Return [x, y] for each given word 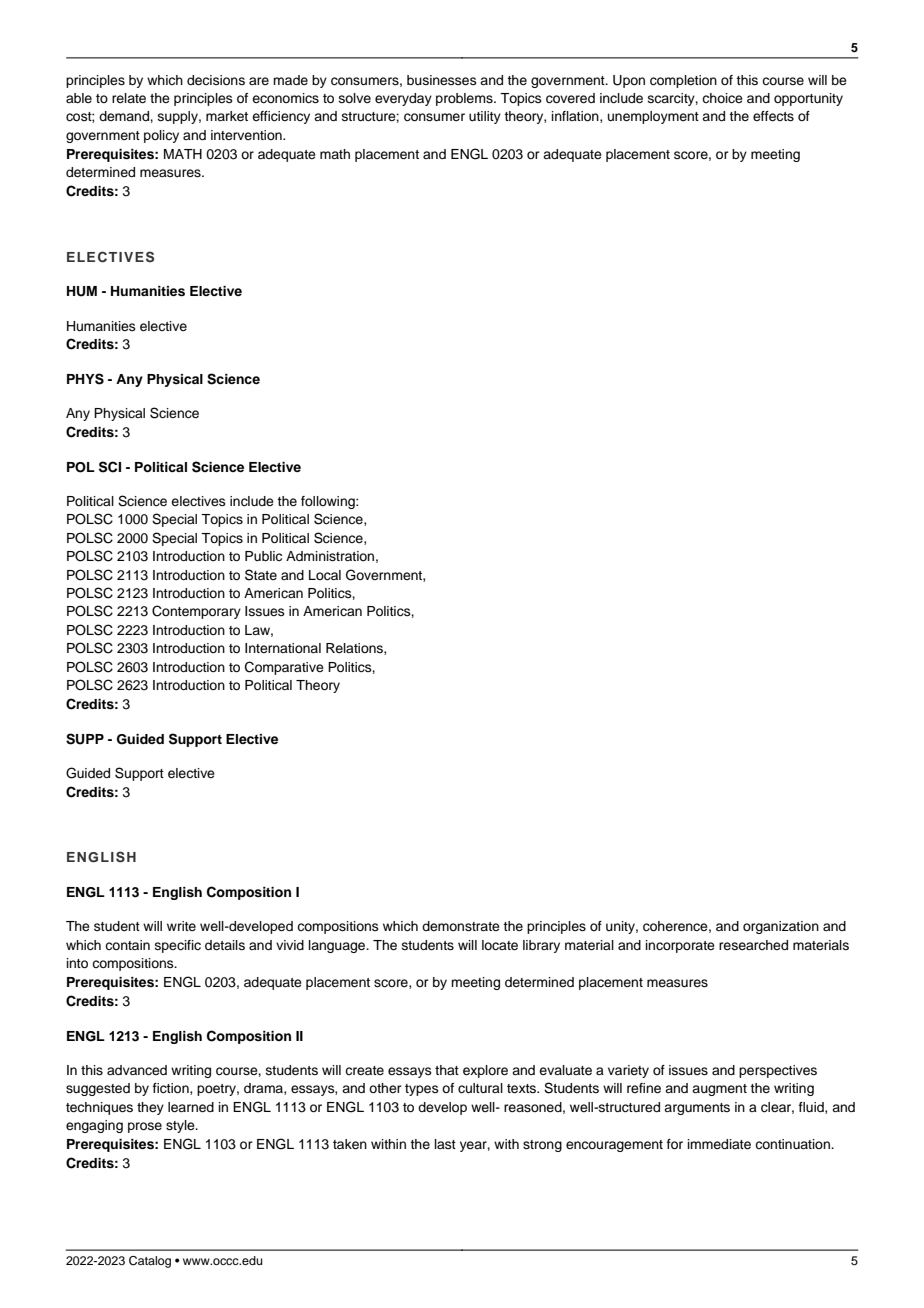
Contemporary [196, 612]
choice [722, 98]
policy [161, 136]
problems [465, 99]
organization [781, 927]
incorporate [680, 946]
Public [263, 556]
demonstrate [461, 926]
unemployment [653, 117]
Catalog [150, 1262]
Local [325, 575]
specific [178, 946]
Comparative [284, 668]
